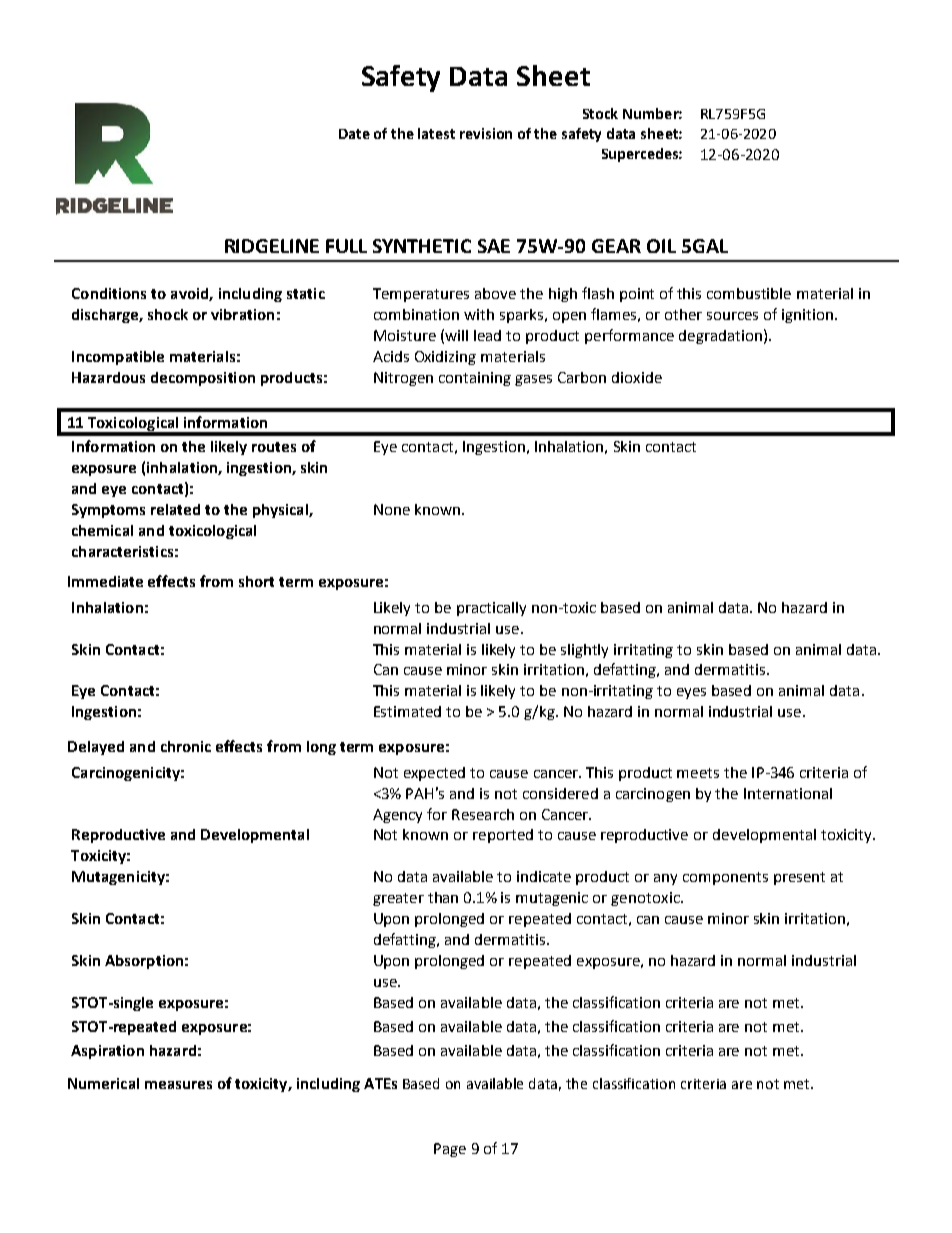 The height and width of the screenshot is (1233, 952). Describe the element at coordinates (486, 133) in the screenshot. I see `revision` at that location.
